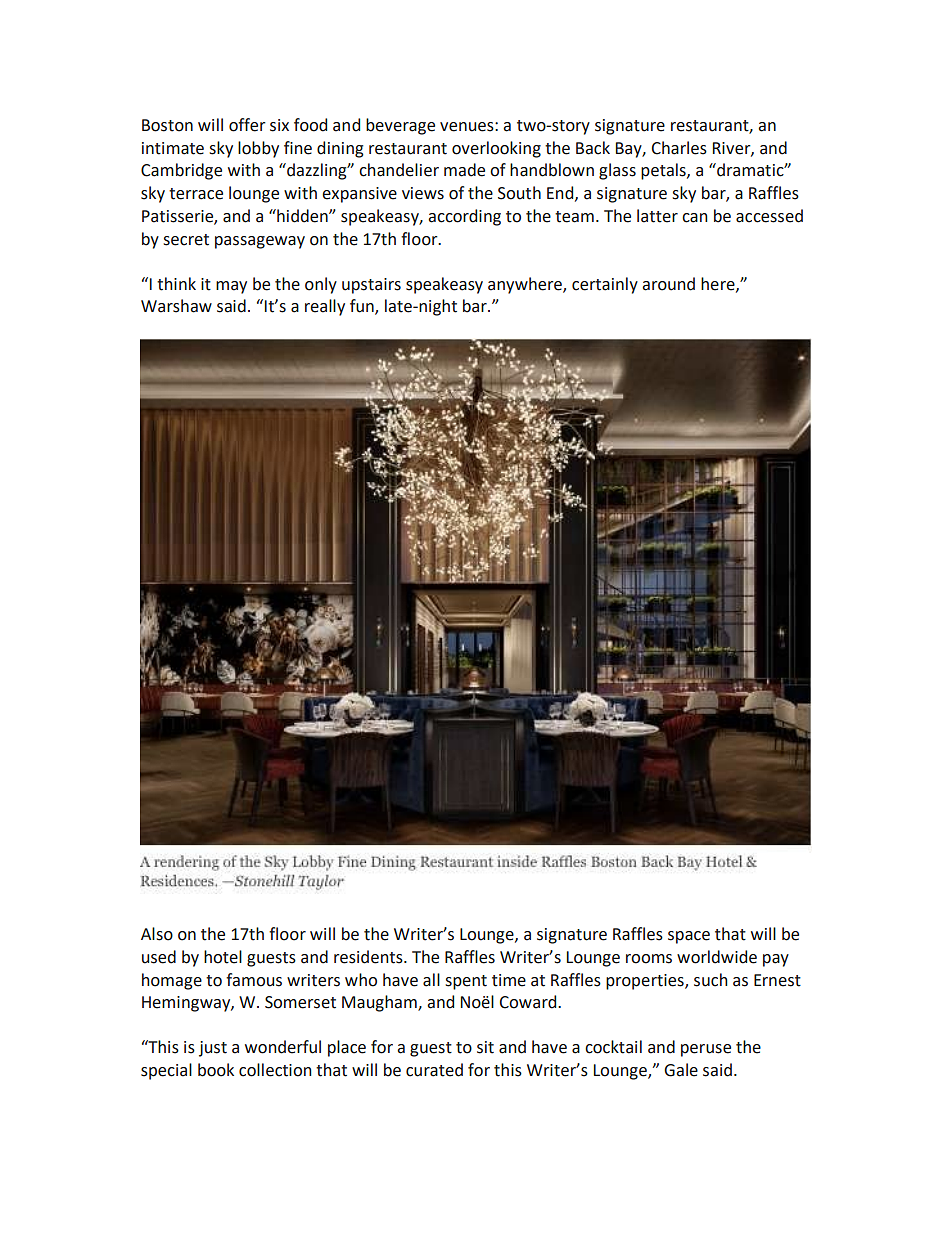  What do you see at coordinates (363, 307) in the page?
I see `fun` at bounding box center [363, 307].
